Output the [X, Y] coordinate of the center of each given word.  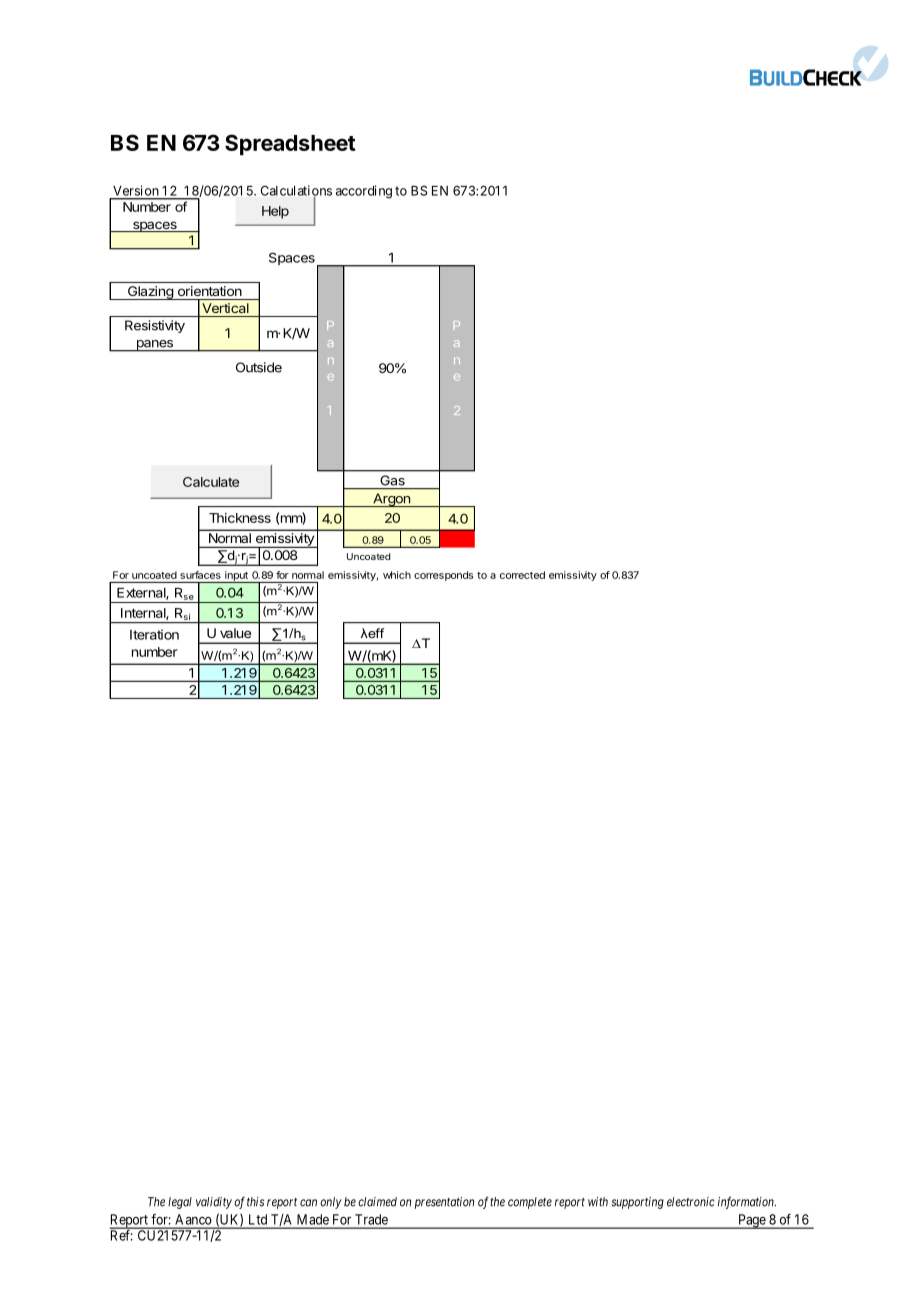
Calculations [296, 191]
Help [275, 212]
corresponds [443, 576]
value [235, 633]
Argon [391, 500]
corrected [522, 575]
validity [214, 1203]
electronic [691, 1202]
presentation [444, 1203]
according [364, 192]
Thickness [240, 518]
